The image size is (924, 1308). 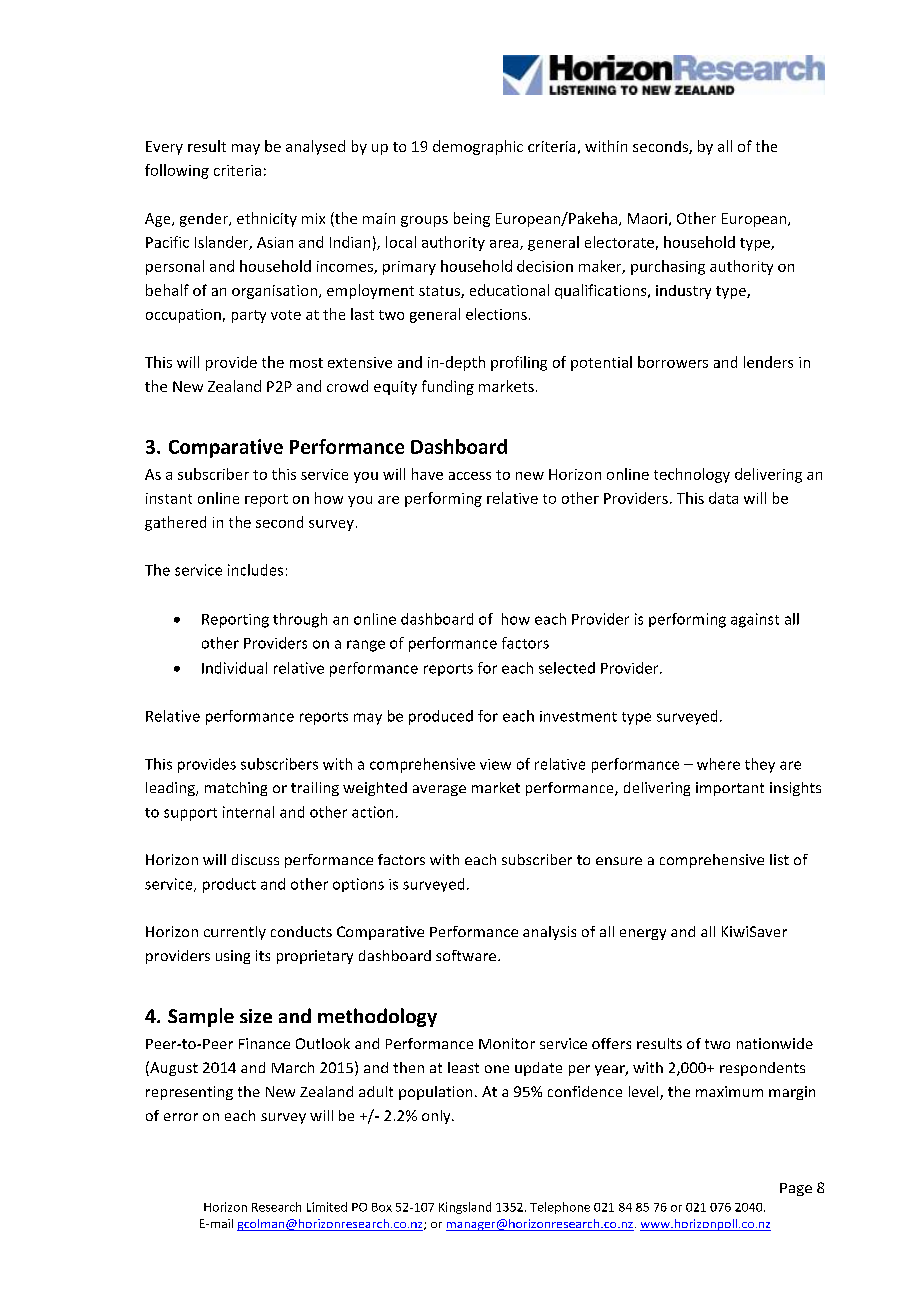 What do you see at coordinates (437, 1117) in the screenshot?
I see `only` at bounding box center [437, 1117].
